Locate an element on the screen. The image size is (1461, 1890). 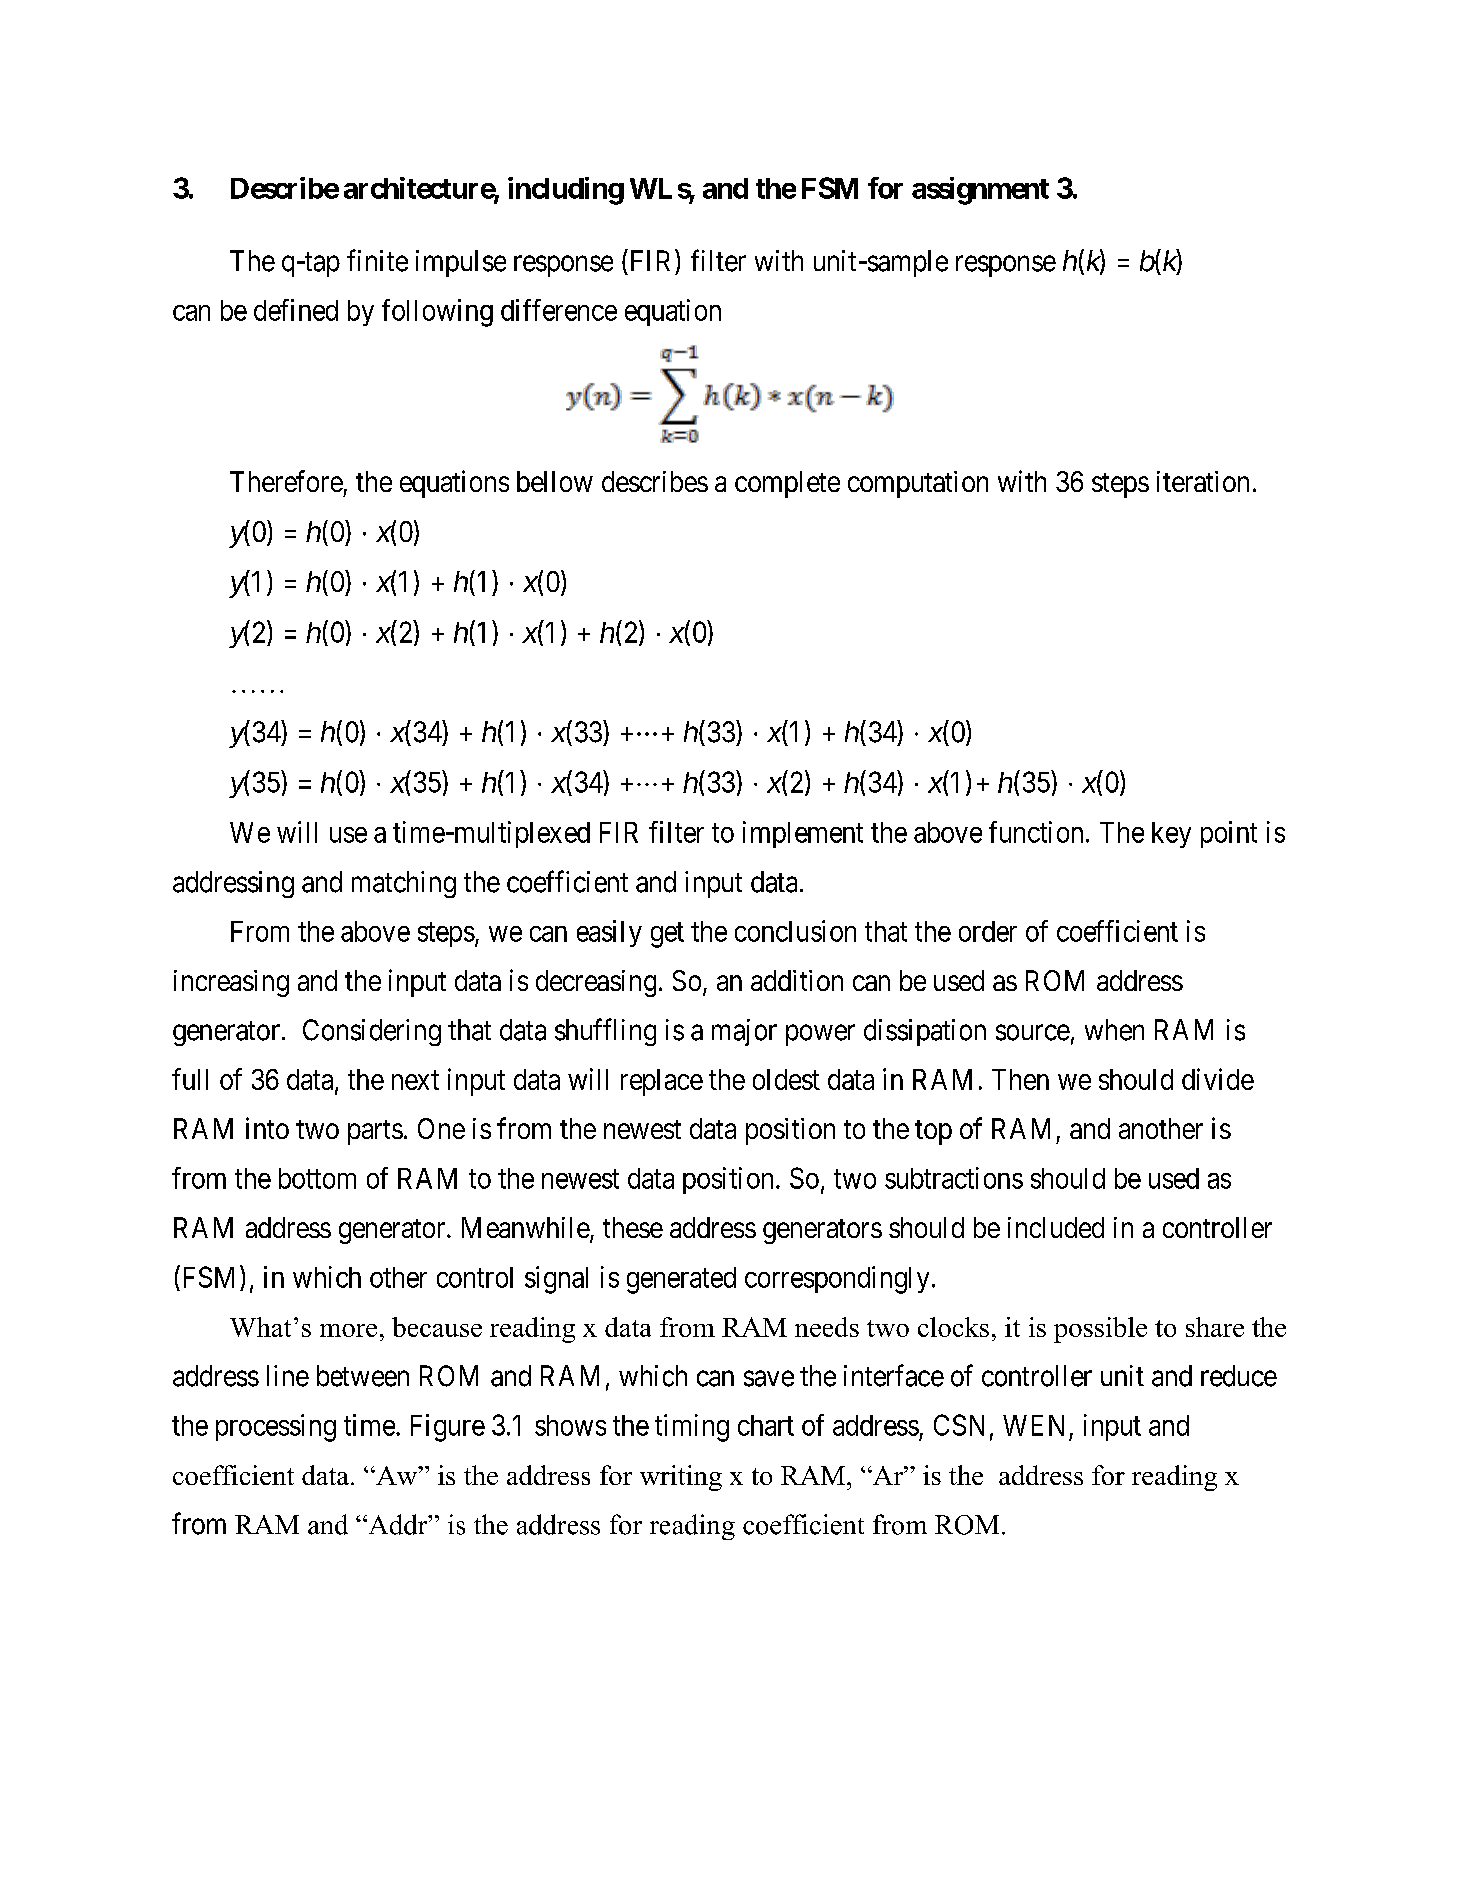
processing is located at coordinates (276, 1428).
